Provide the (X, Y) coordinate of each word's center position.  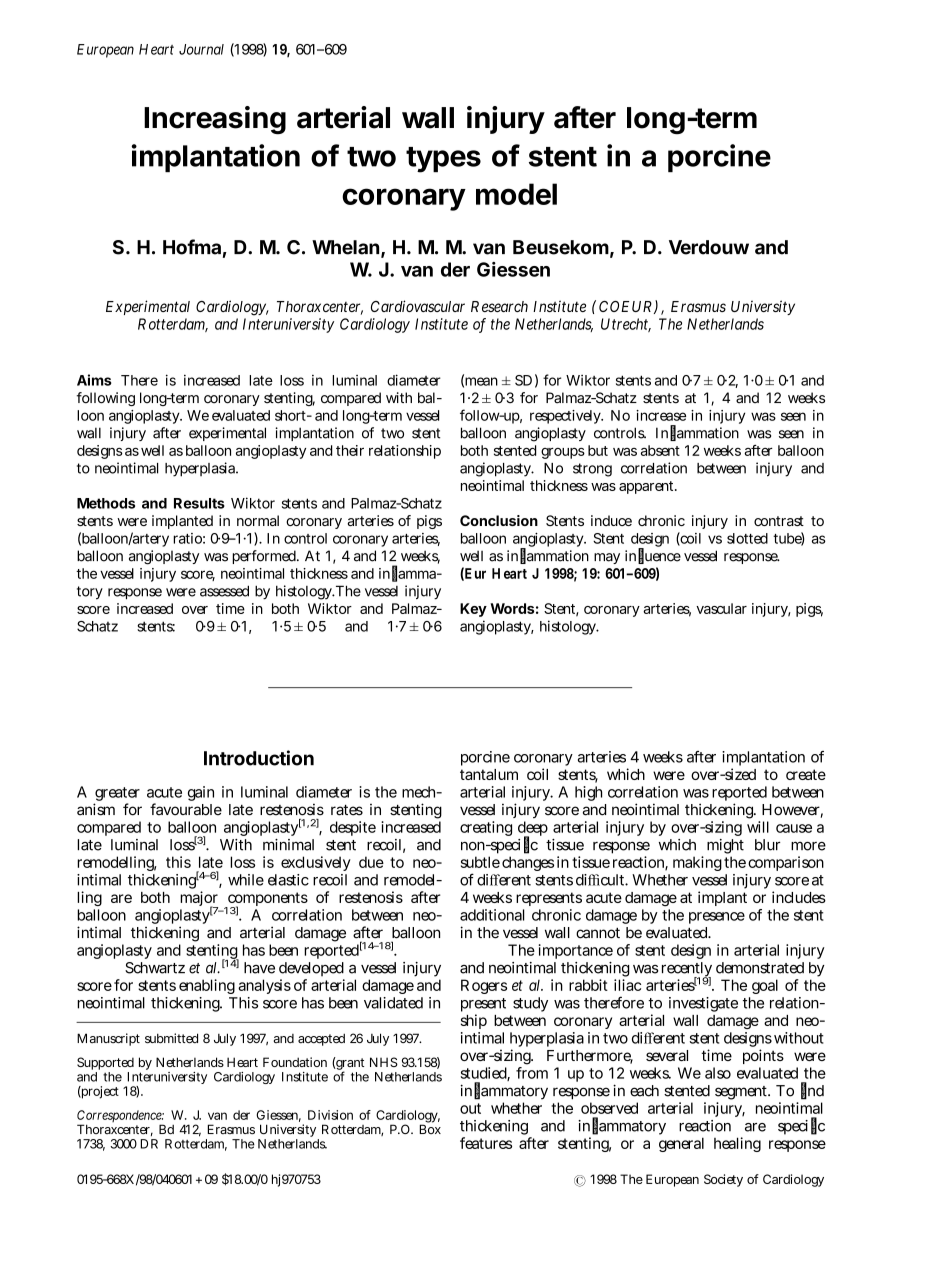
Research (499, 306)
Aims (94, 380)
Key (473, 610)
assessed (224, 591)
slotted (747, 538)
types (443, 160)
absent (660, 450)
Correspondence (120, 1117)
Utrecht (626, 325)
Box (430, 1129)
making (697, 863)
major (199, 900)
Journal (201, 49)
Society (723, 1180)
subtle (480, 862)
